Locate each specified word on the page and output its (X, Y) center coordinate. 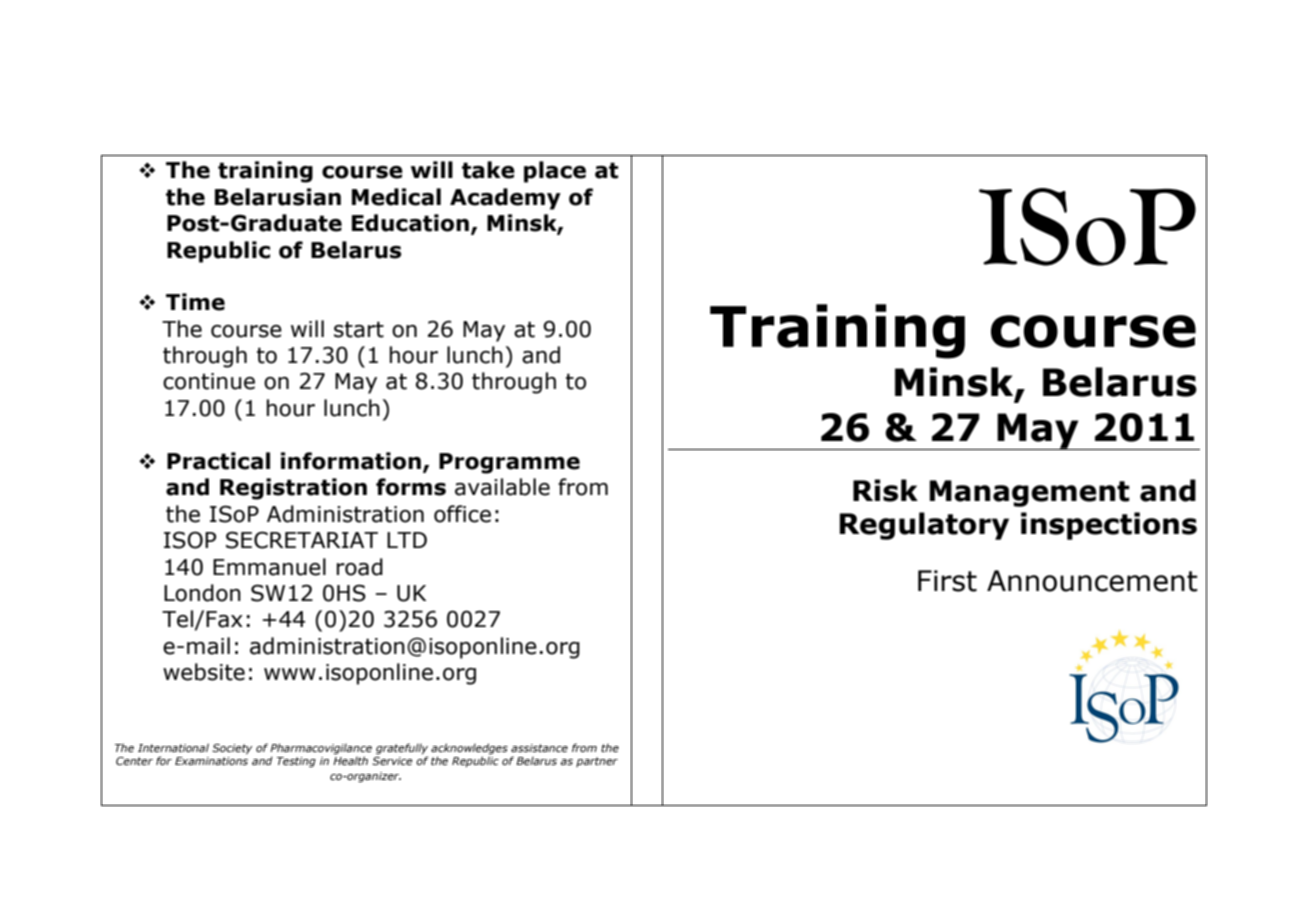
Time (195, 302)
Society (232, 749)
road (360, 567)
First (947, 581)
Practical (218, 461)
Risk (885, 490)
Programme (509, 463)
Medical (396, 197)
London (202, 593)
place (555, 172)
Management (1029, 493)
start (359, 329)
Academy (505, 199)
